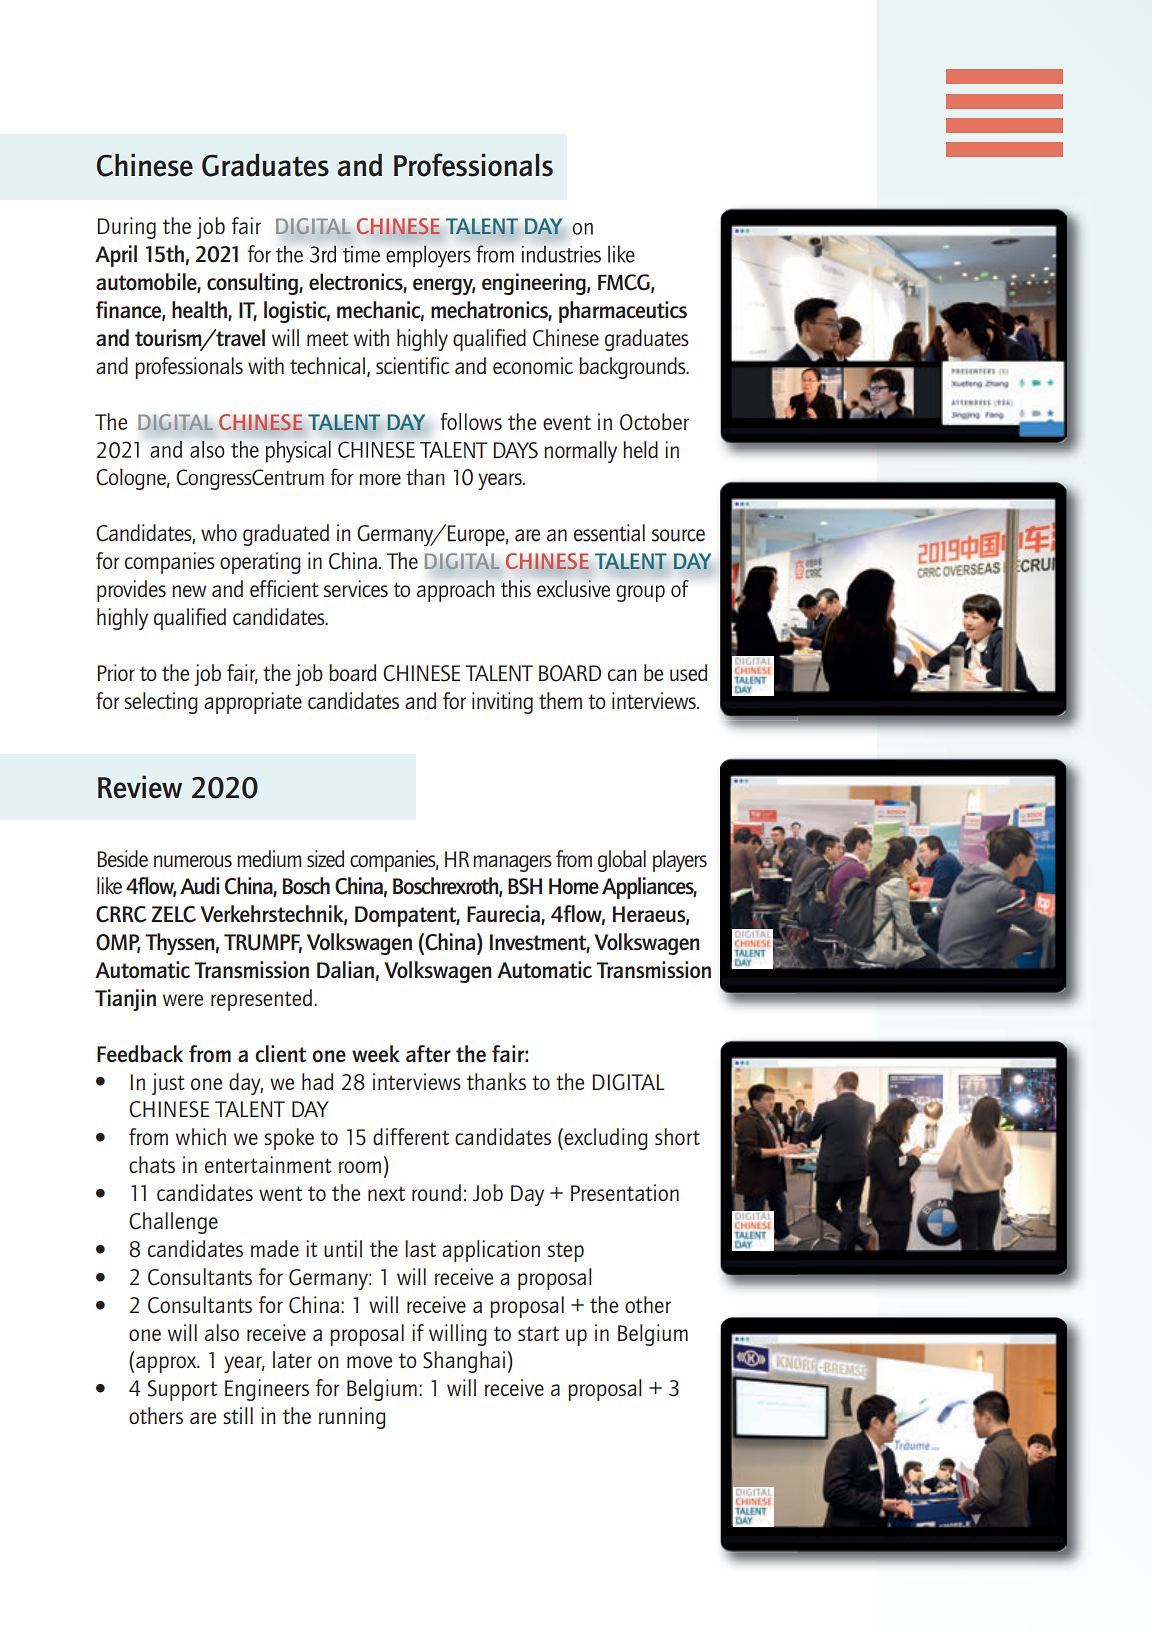 Image resolution: width=1152 pixels, height=1630 pixels. What do you see at coordinates (369, 1362) in the document?
I see `move` at bounding box center [369, 1362].
